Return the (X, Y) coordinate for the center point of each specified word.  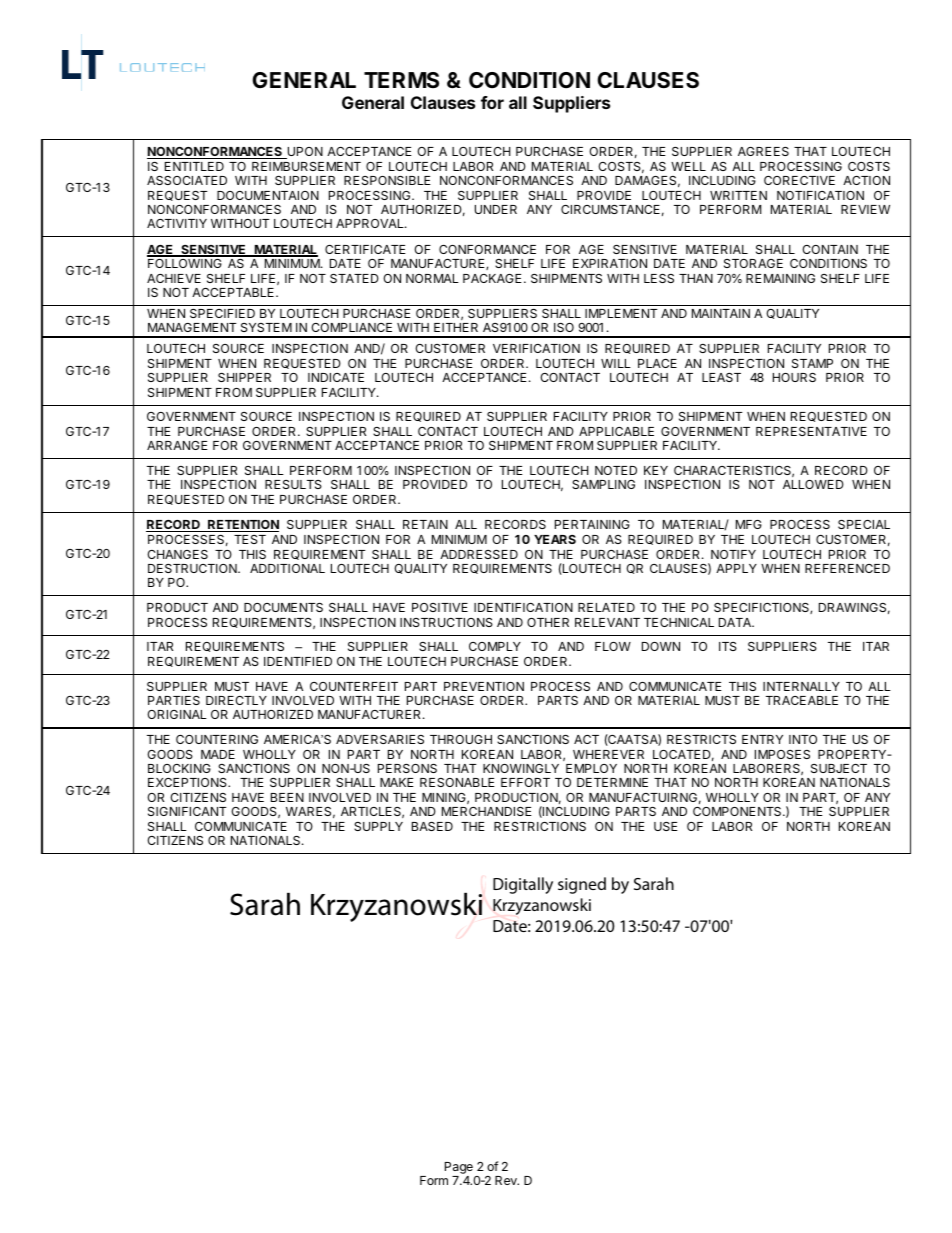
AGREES (763, 151)
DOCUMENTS (283, 607)
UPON (304, 153)
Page (459, 1168)
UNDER (496, 209)
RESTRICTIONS (540, 826)
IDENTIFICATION (523, 607)
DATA (736, 622)
